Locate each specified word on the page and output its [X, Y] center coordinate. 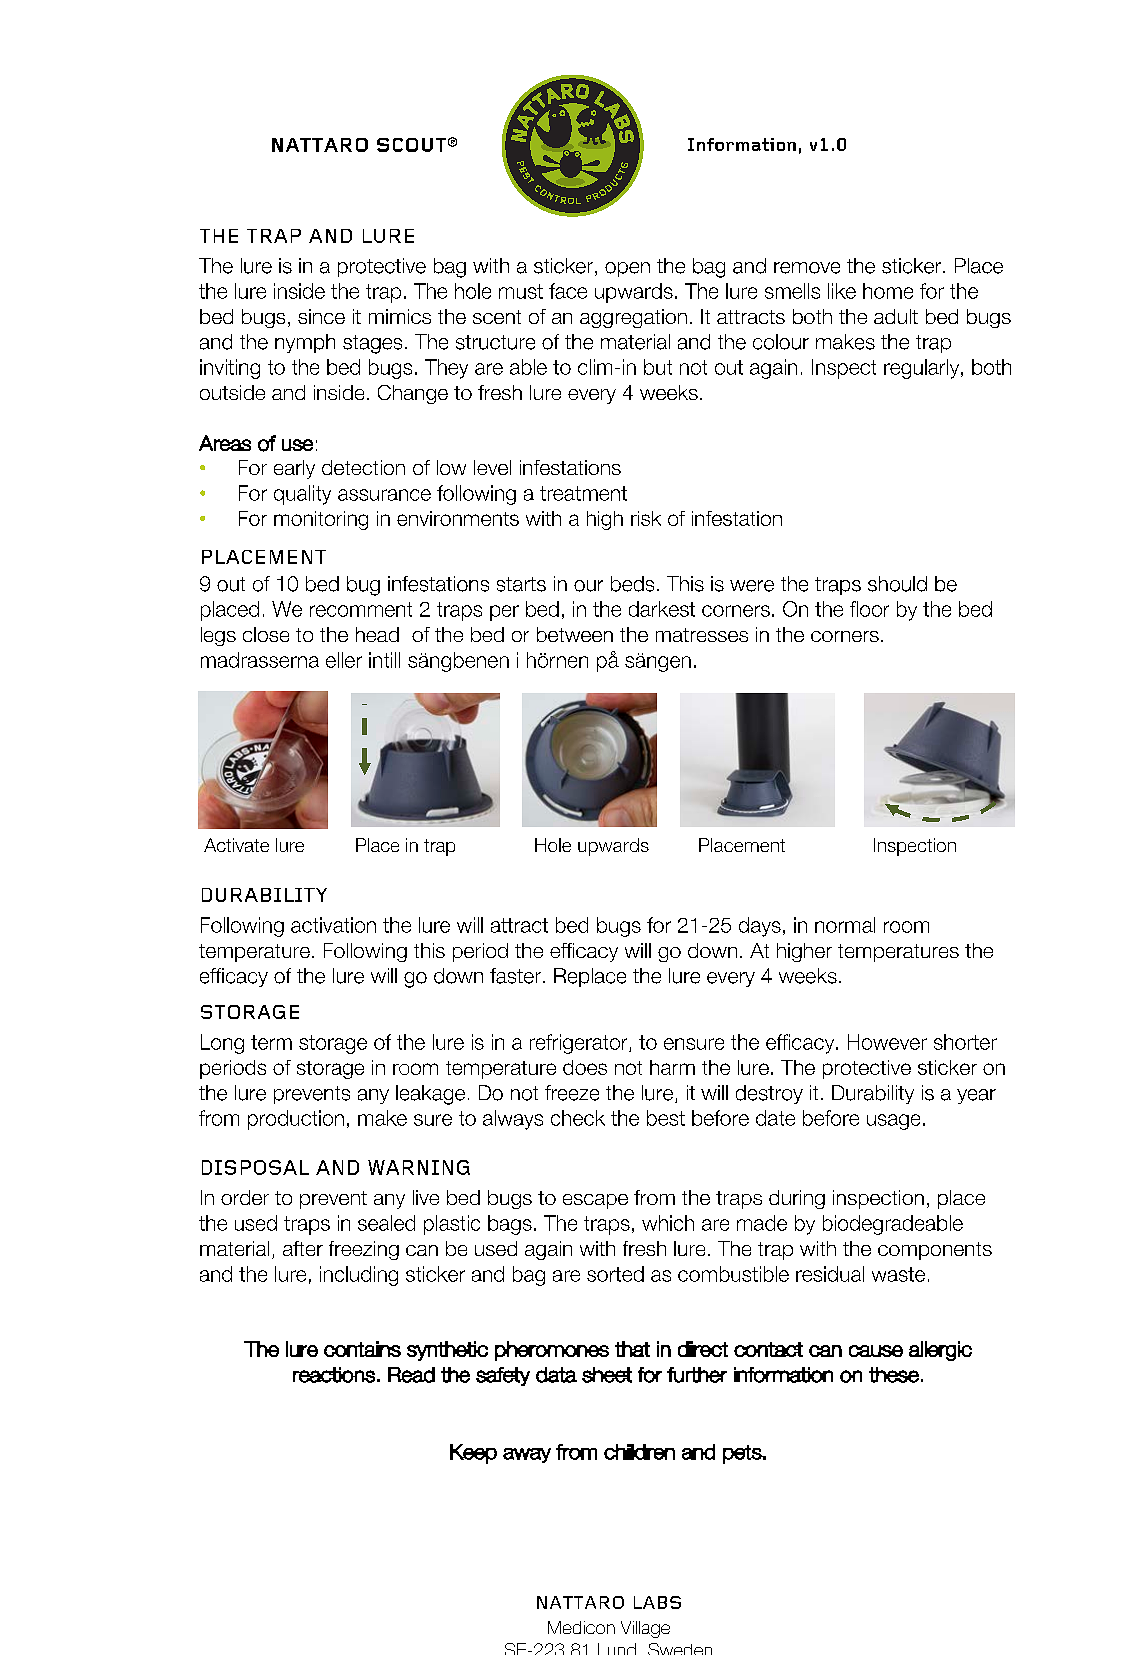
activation [333, 925]
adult [896, 316]
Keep [473, 1454]
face [568, 291]
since [321, 316]
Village [645, 1629]
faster [515, 976]
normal [845, 925]
